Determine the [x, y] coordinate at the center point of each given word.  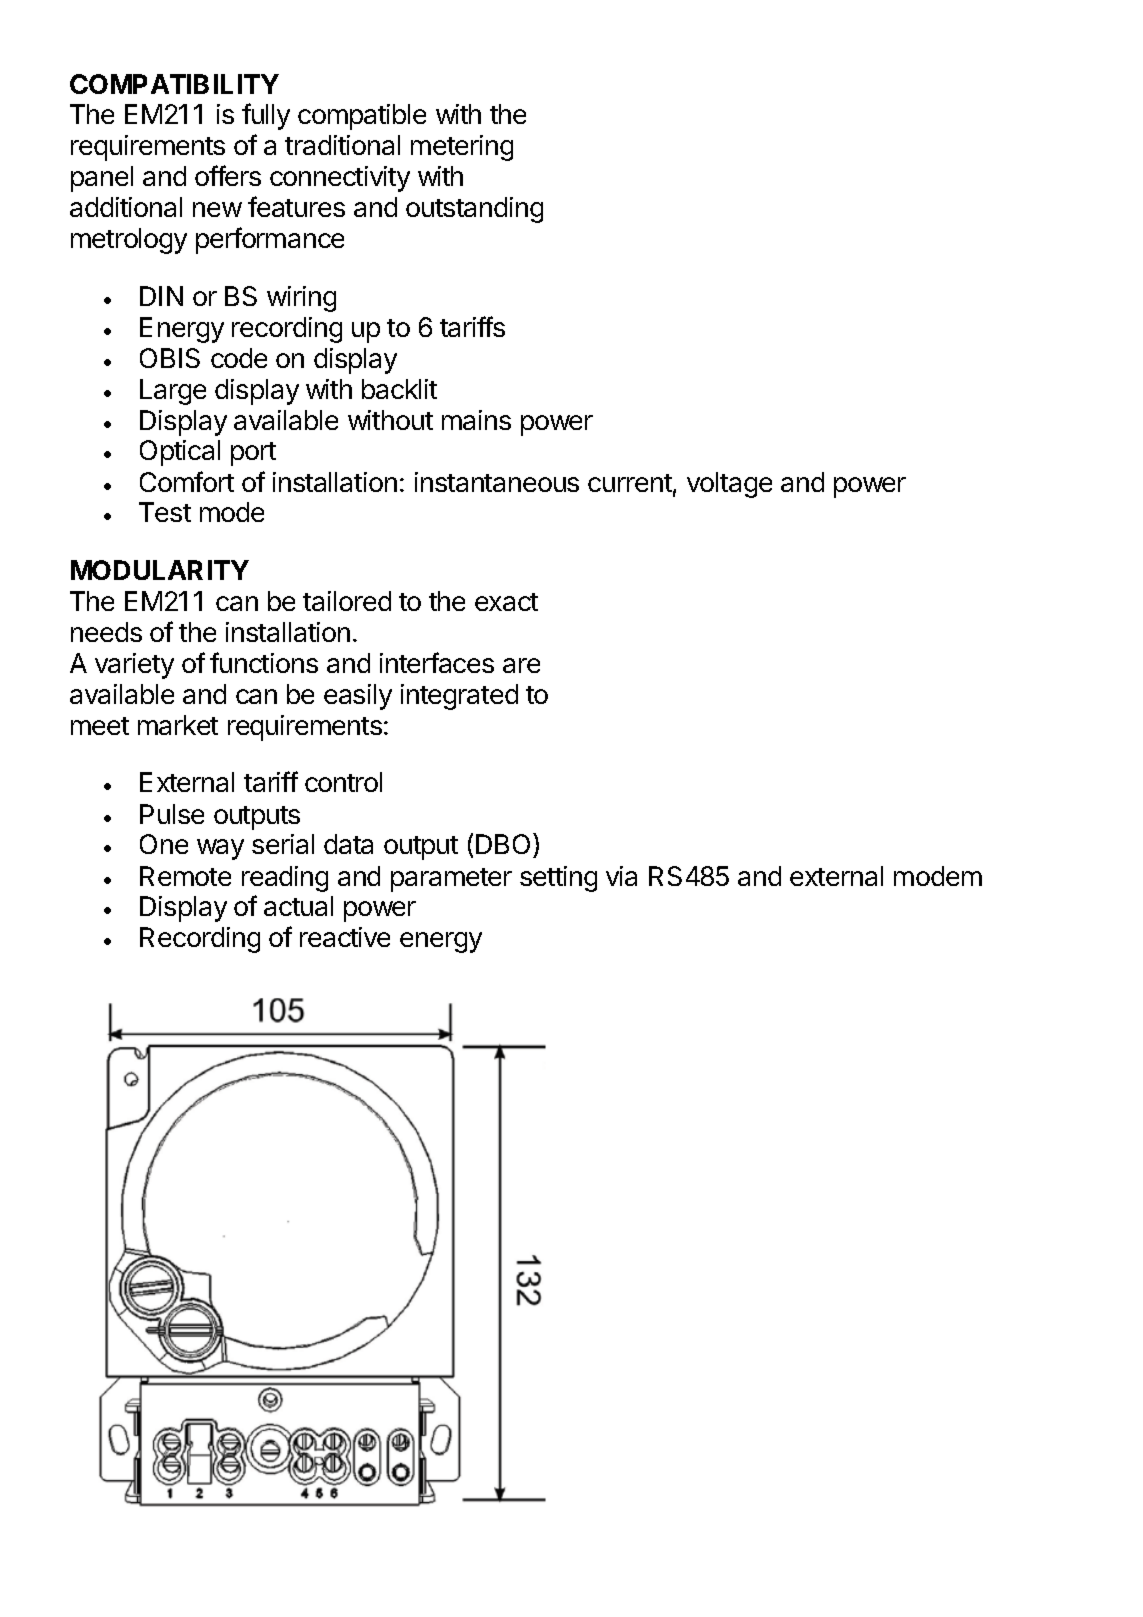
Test [165, 512]
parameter [451, 880]
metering [462, 148]
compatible [362, 117]
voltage [729, 485]
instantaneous [497, 482]
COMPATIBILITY [174, 84]
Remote [185, 876]
